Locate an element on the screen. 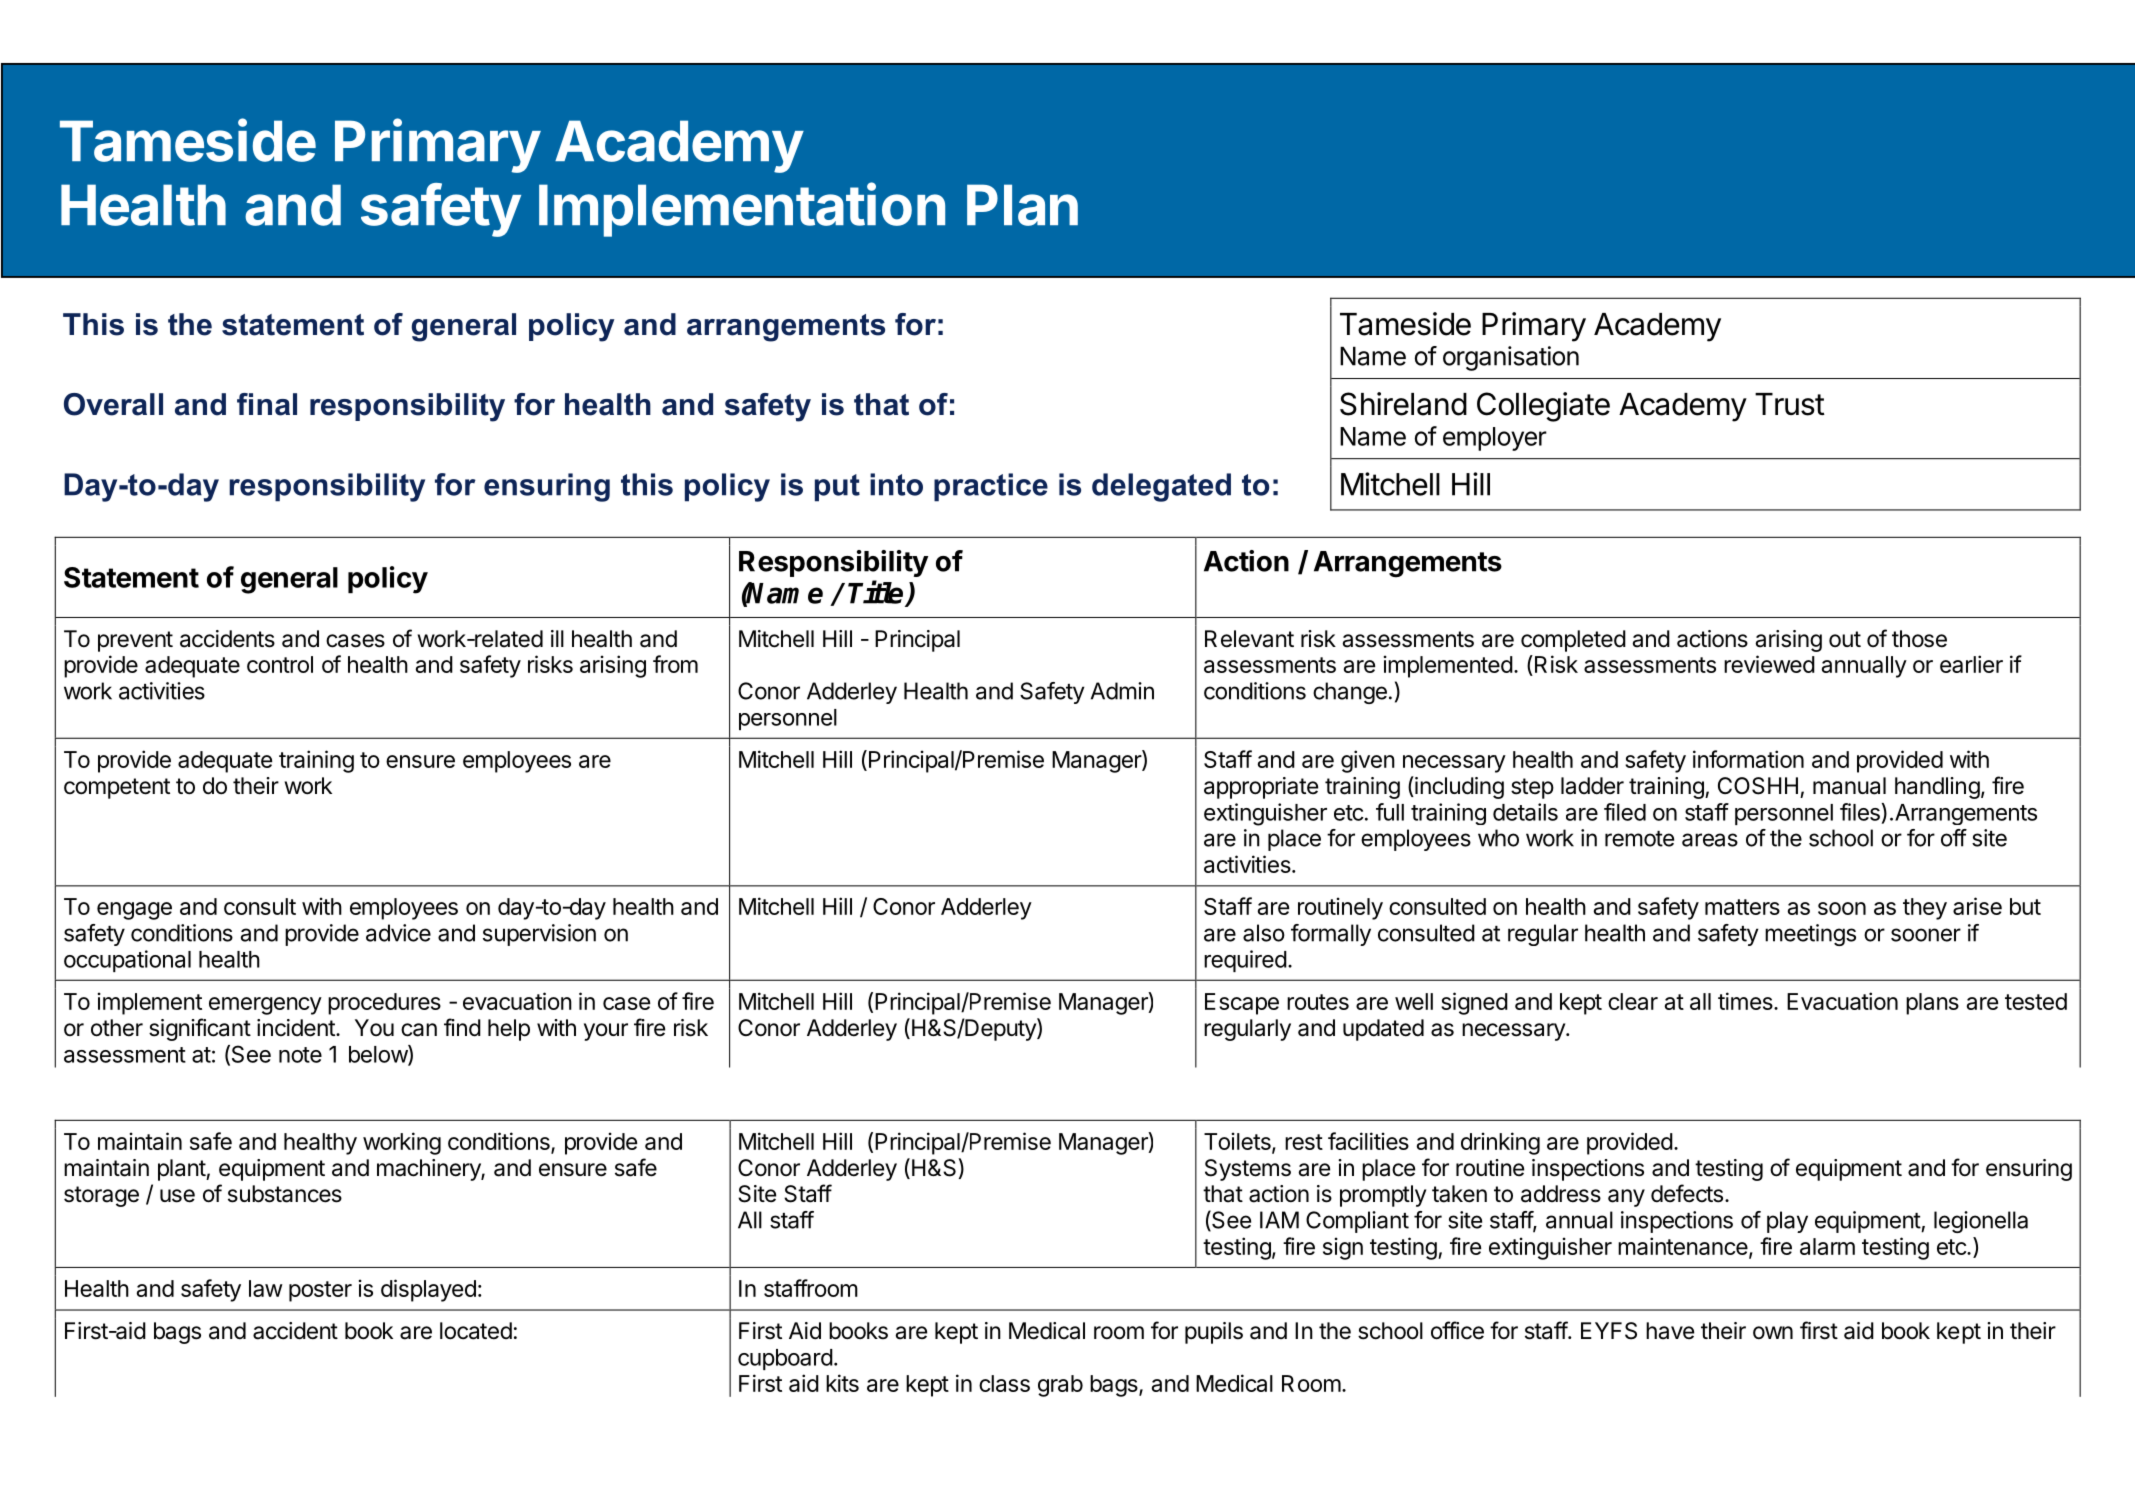 The height and width of the screenshot is (1510, 2135). incident is located at coordinates (296, 1028).
